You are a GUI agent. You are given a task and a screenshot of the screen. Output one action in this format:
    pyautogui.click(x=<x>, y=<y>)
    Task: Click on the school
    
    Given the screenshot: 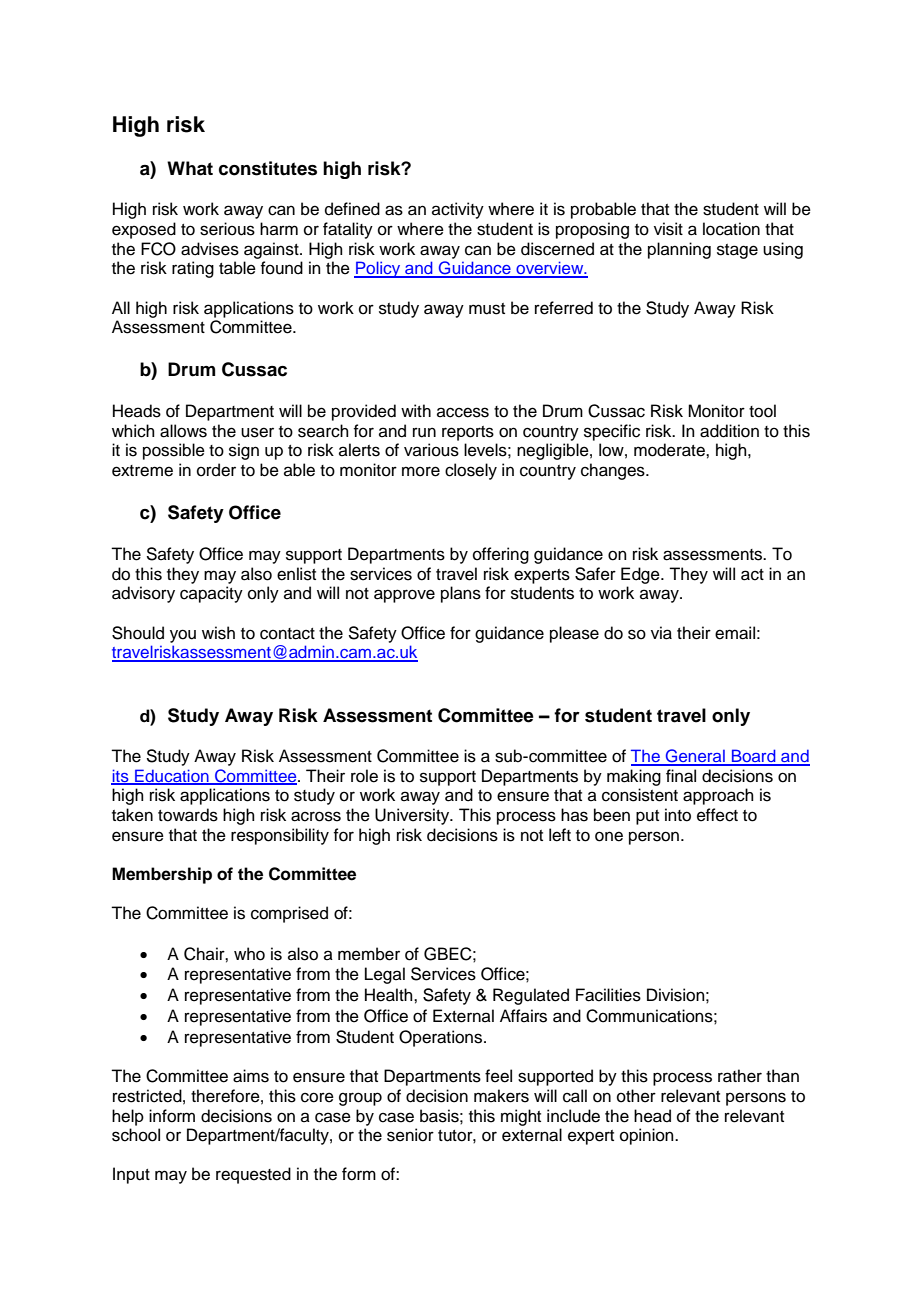 What is the action you would take?
    pyautogui.click(x=136, y=1135)
